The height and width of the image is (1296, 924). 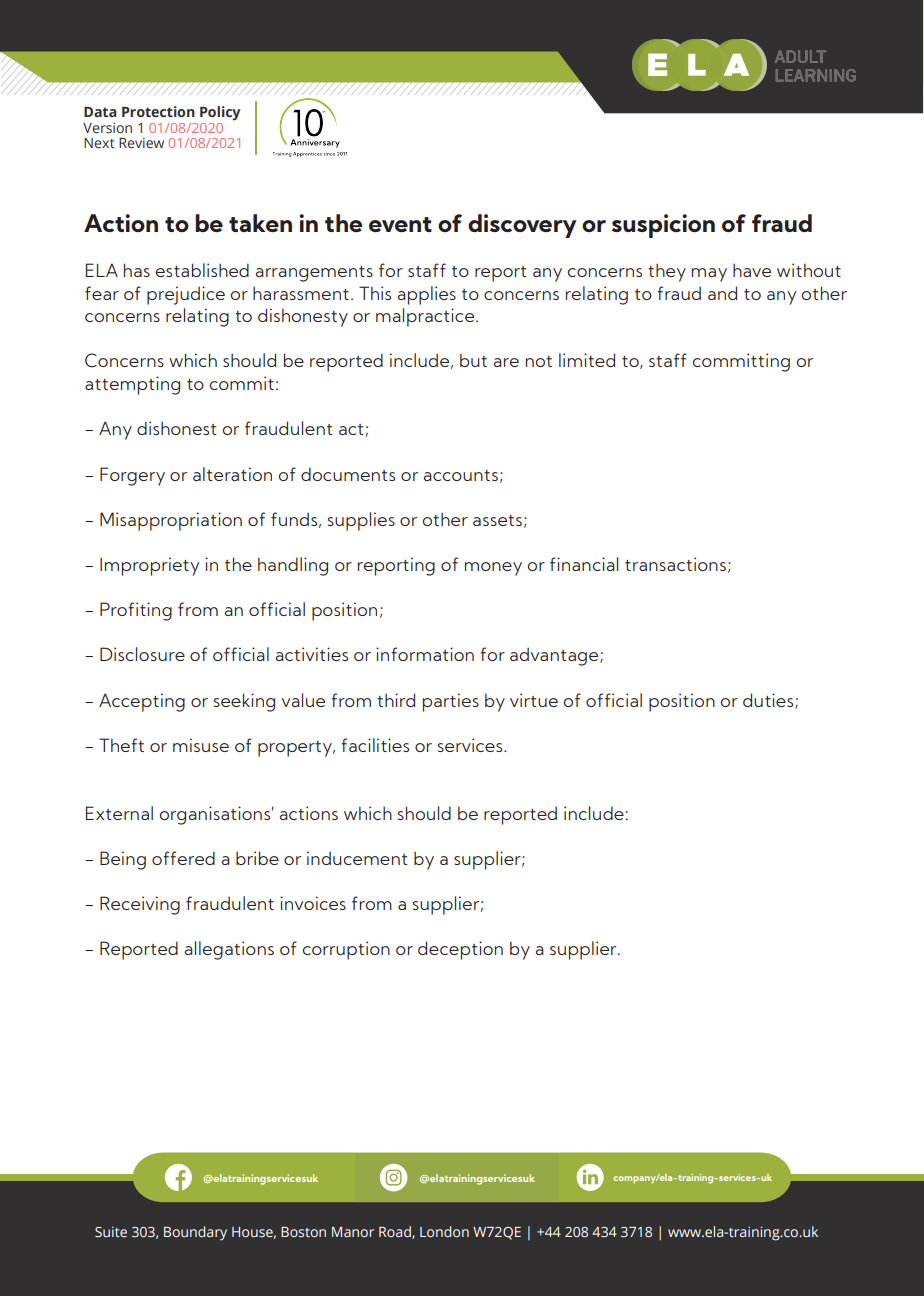 What do you see at coordinates (132, 385) in the image?
I see `attempting` at bounding box center [132, 385].
